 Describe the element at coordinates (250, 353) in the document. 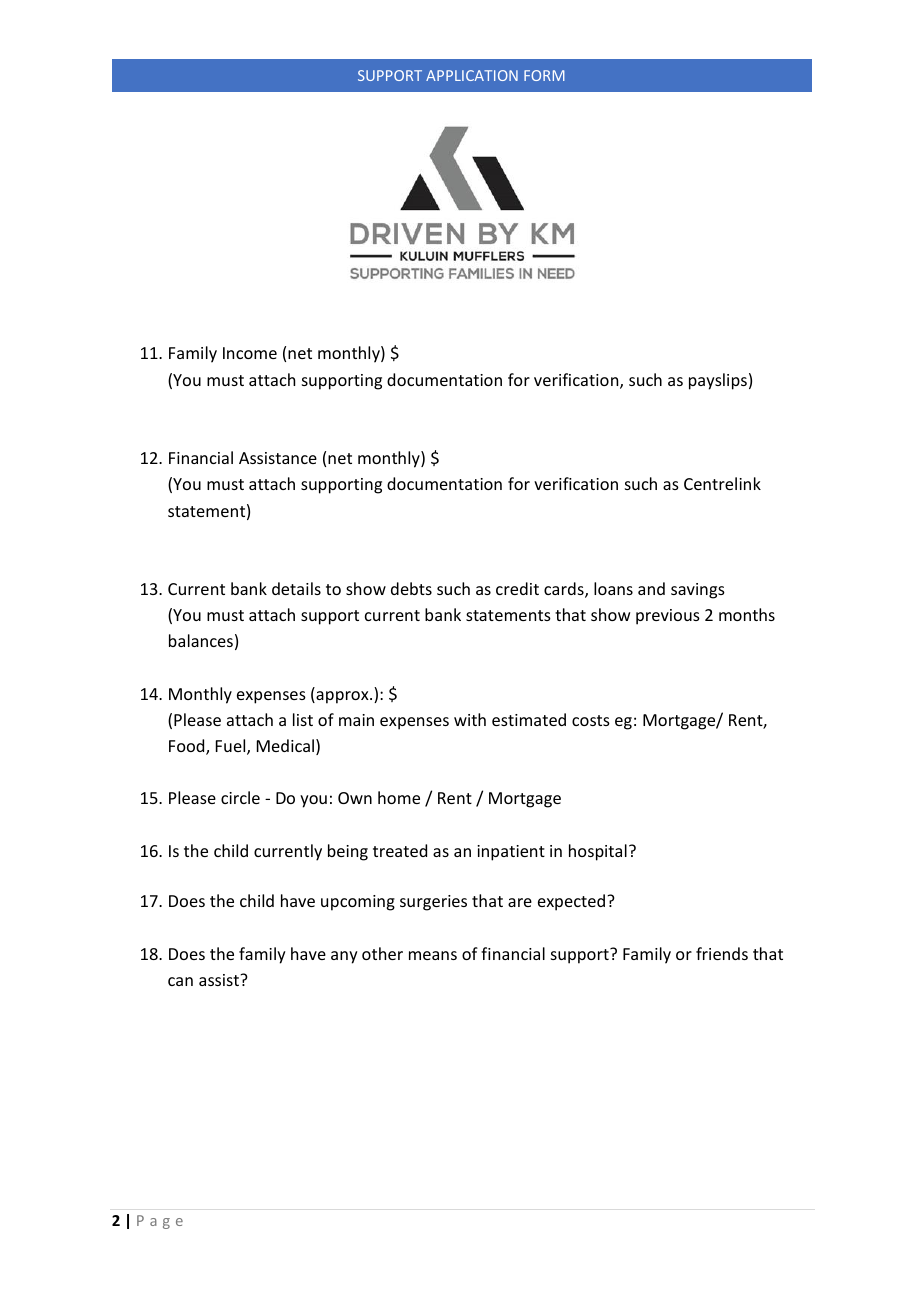

I see `Income` at that location.
